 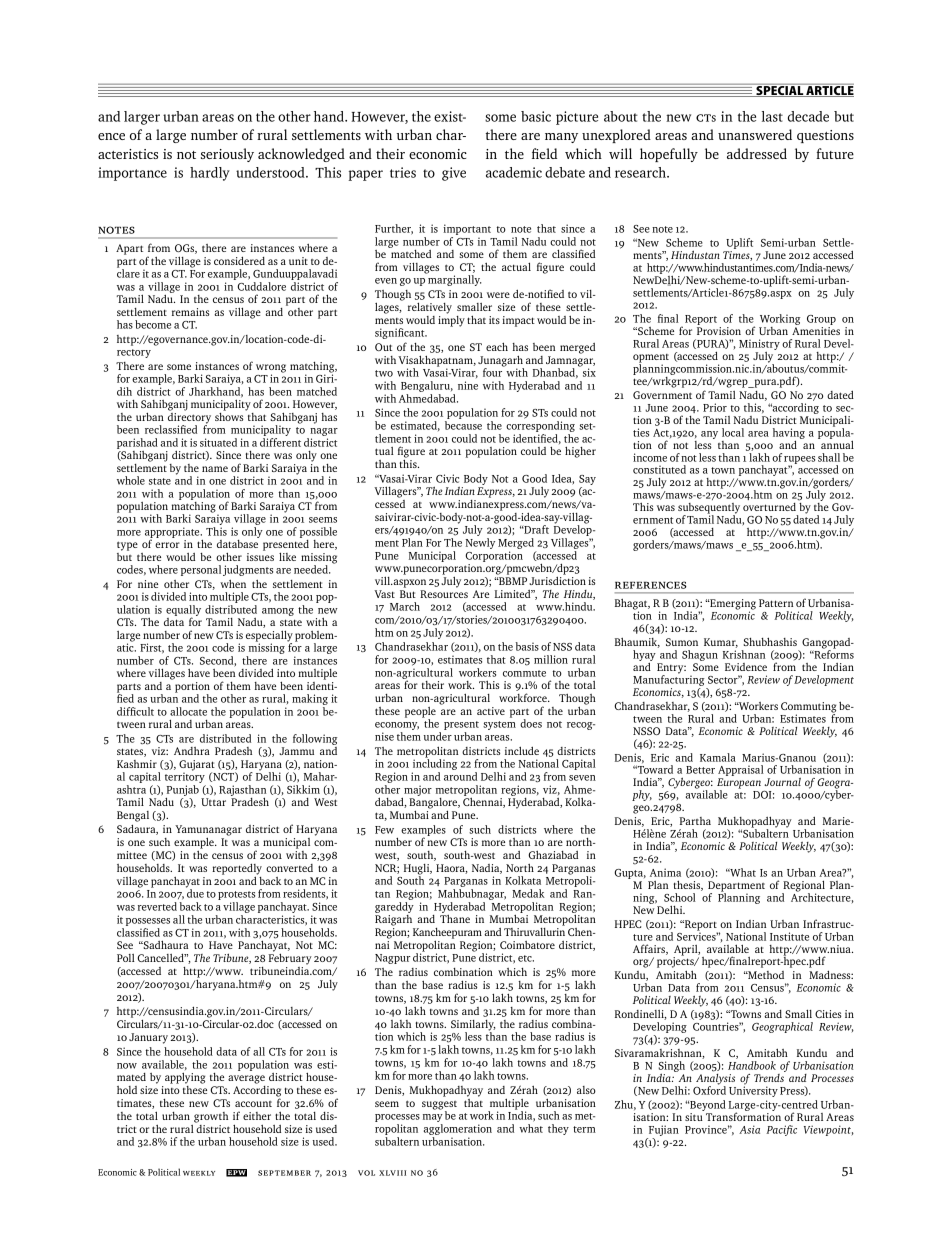 I want to click on around, so click(x=460, y=776).
